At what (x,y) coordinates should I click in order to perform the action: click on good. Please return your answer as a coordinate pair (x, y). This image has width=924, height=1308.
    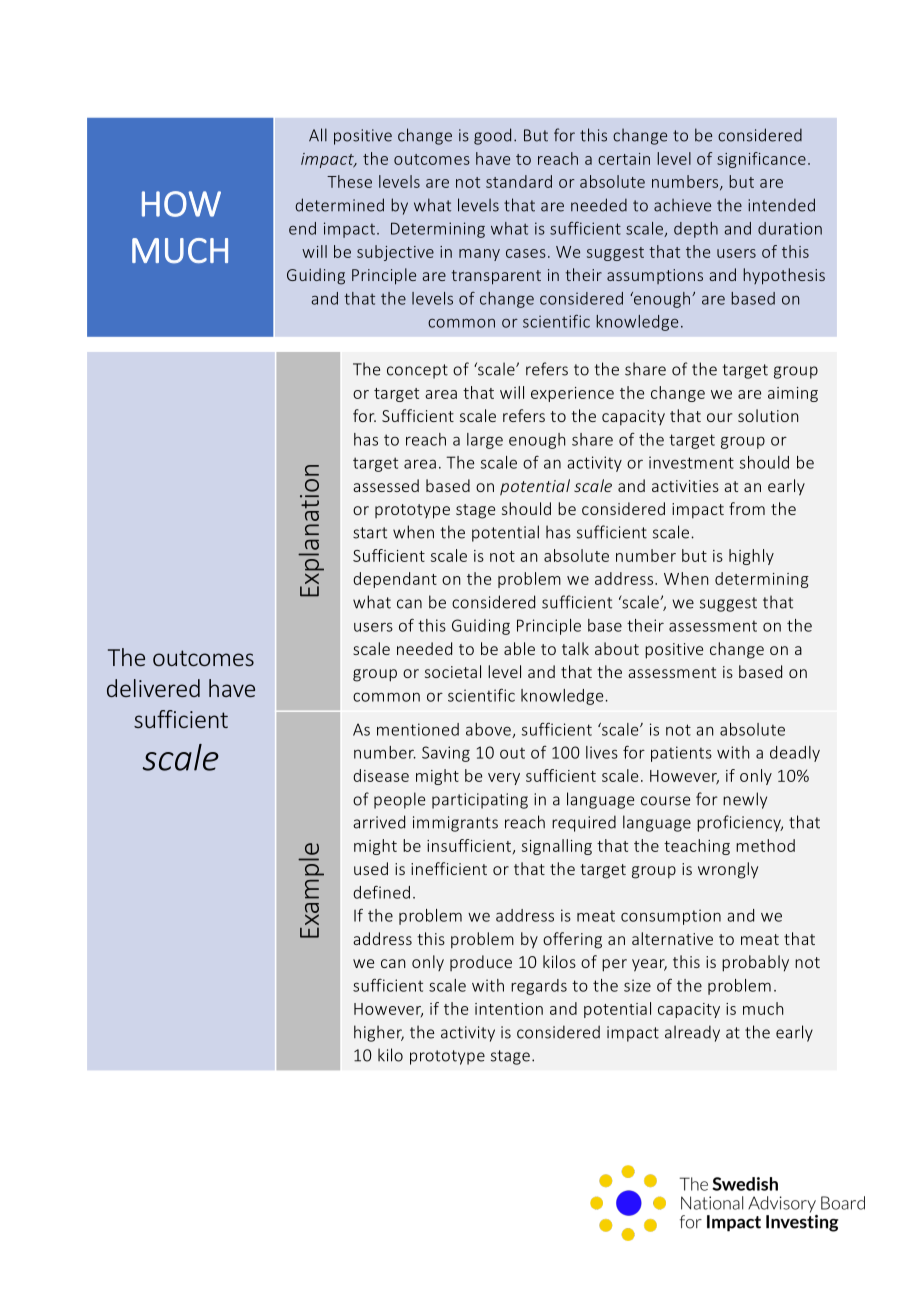
    Looking at the image, I should click on (492, 136).
